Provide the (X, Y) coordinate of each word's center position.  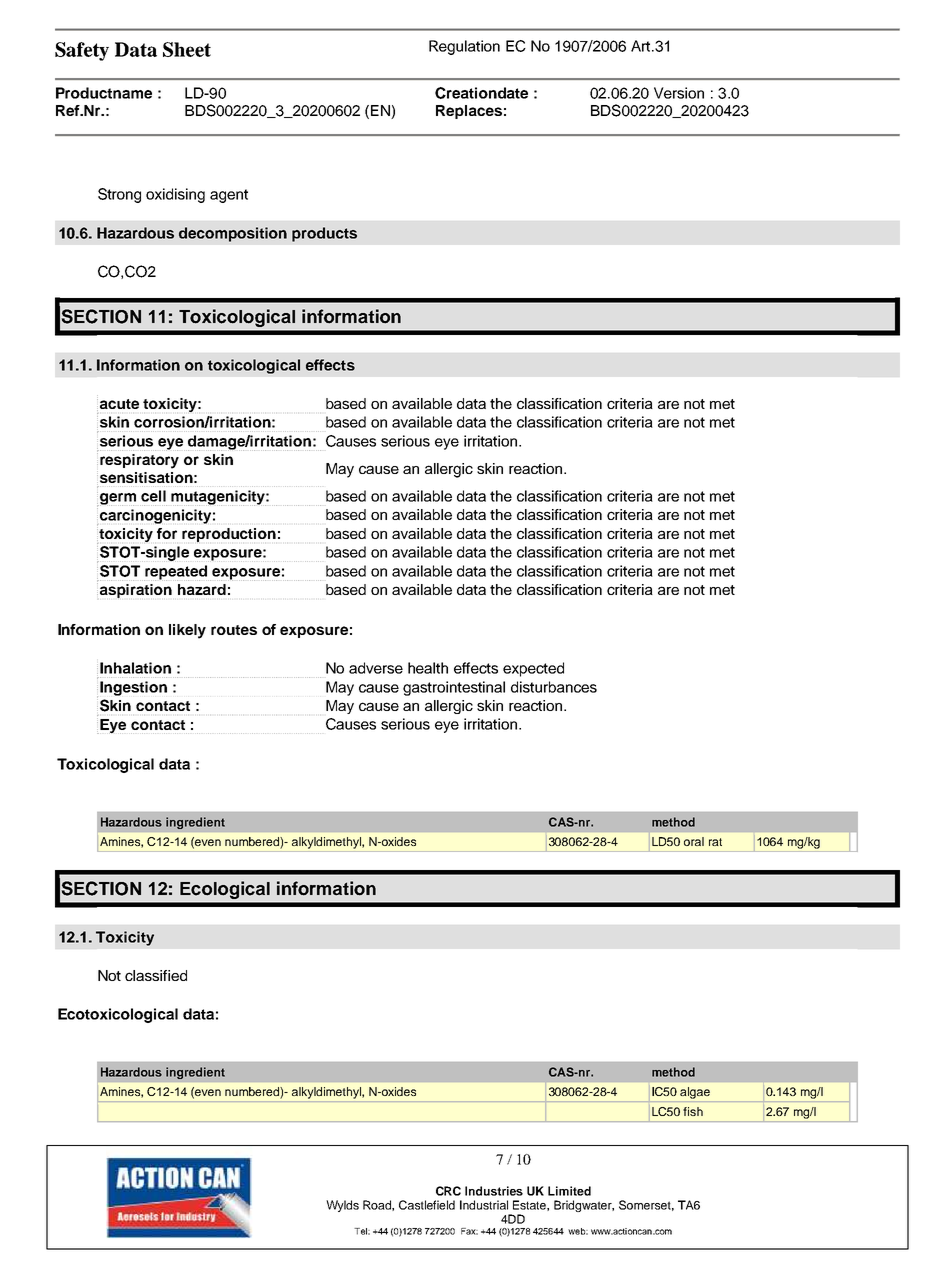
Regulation (464, 47)
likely (187, 631)
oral (694, 841)
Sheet (187, 49)
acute (119, 404)
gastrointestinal (454, 688)
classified (156, 975)
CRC (448, 1191)
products (324, 234)
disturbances (554, 687)
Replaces (469, 112)
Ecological (225, 890)
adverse (376, 668)
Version (679, 93)
